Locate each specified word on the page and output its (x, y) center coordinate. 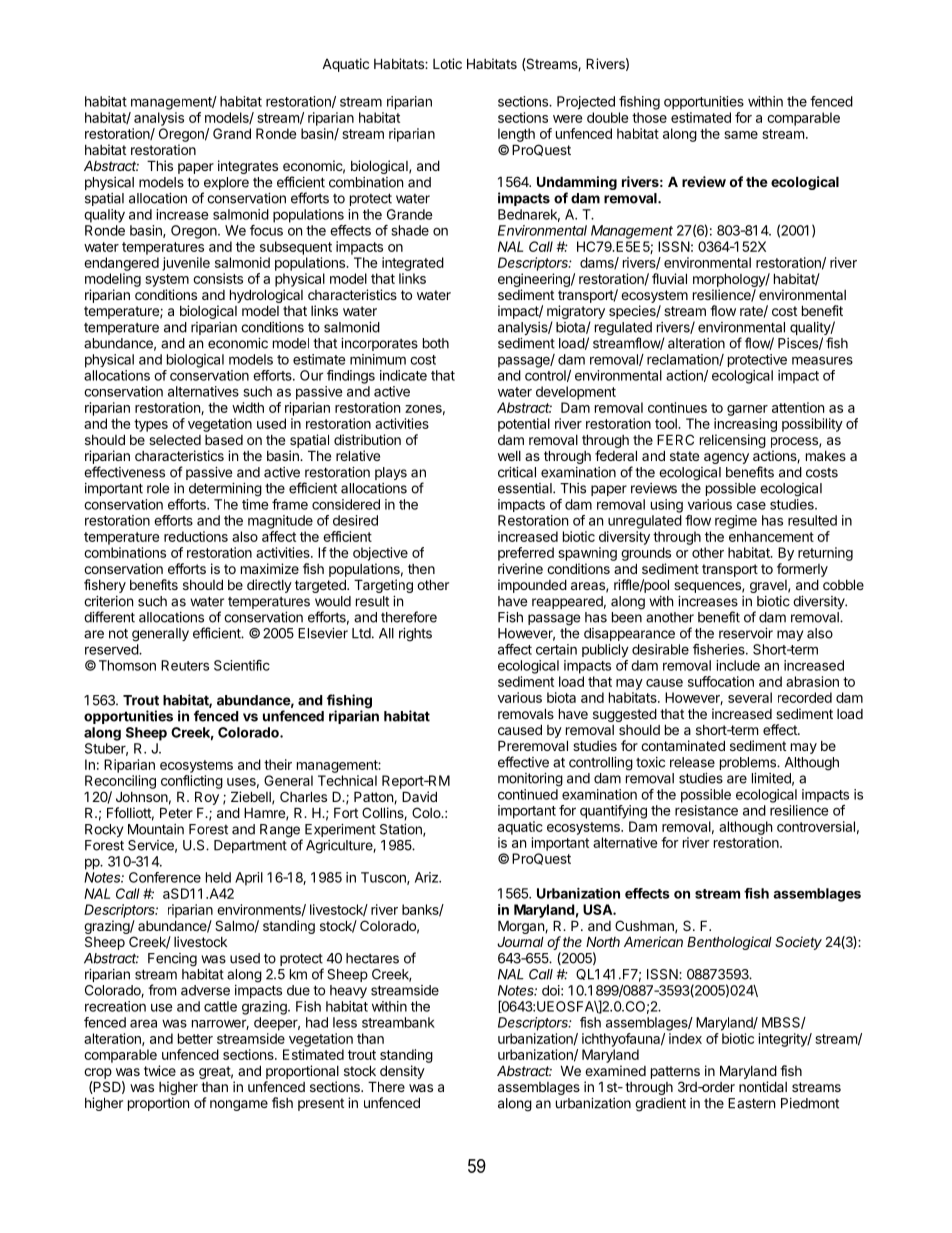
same (741, 135)
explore (225, 185)
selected (175, 440)
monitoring (530, 780)
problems (749, 763)
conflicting (192, 782)
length (516, 135)
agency (726, 458)
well (509, 456)
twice (160, 1070)
